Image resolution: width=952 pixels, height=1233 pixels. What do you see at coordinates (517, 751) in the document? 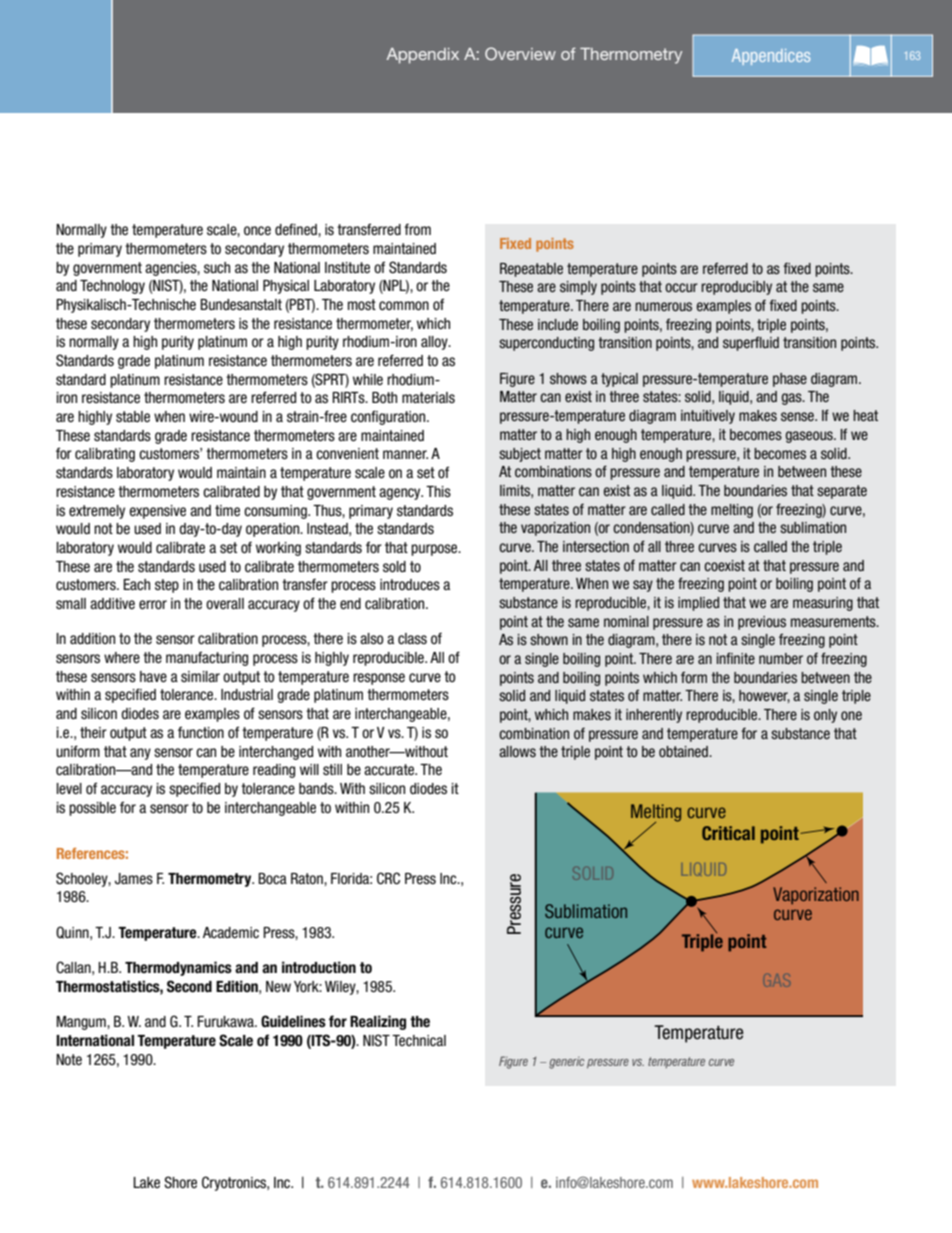
I see `allows` at bounding box center [517, 751].
